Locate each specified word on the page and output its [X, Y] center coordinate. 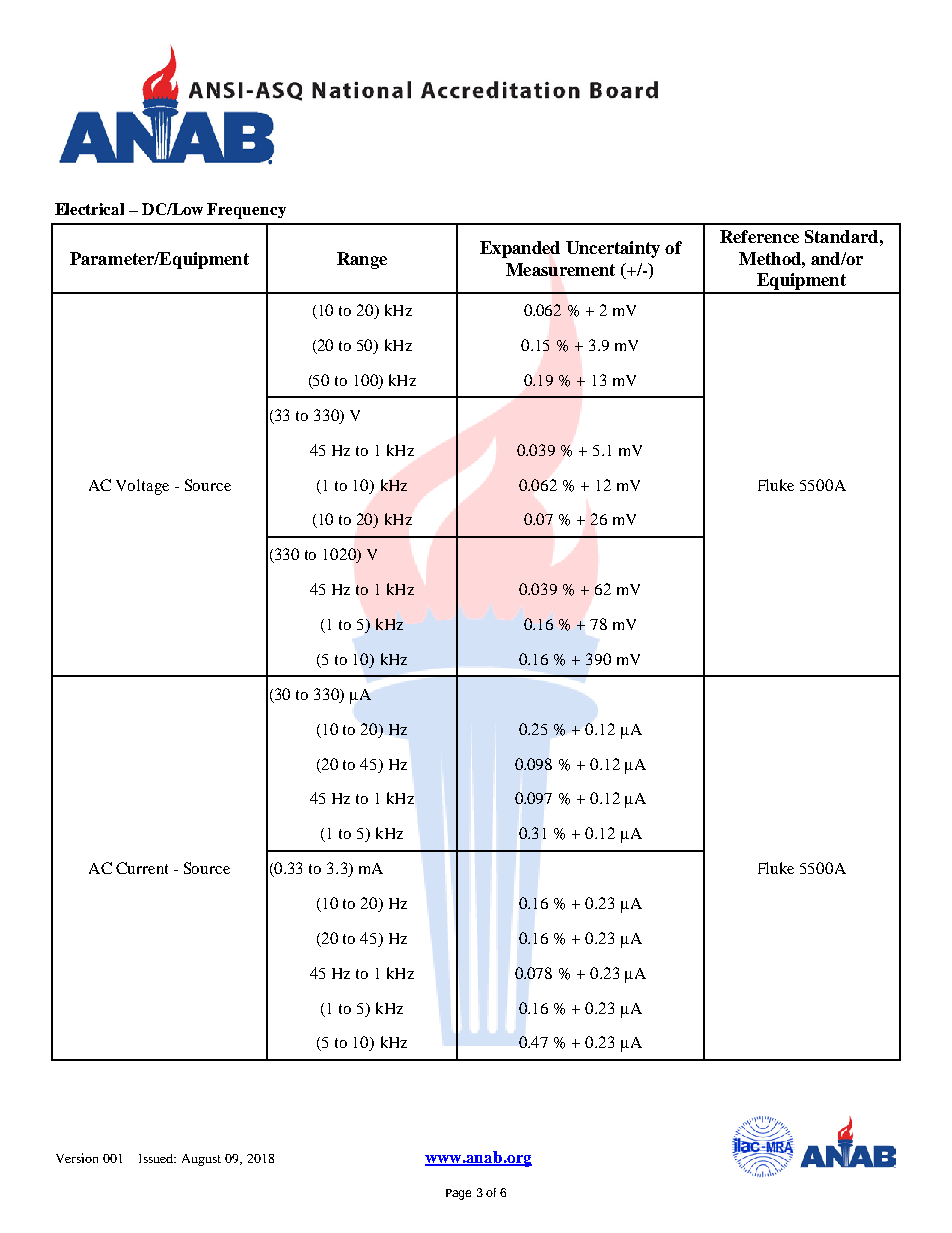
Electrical [89, 209]
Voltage [142, 487]
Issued [157, 1158]
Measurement [560, 269]
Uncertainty [613, 249]
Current [142, 868]
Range [362, 260]
